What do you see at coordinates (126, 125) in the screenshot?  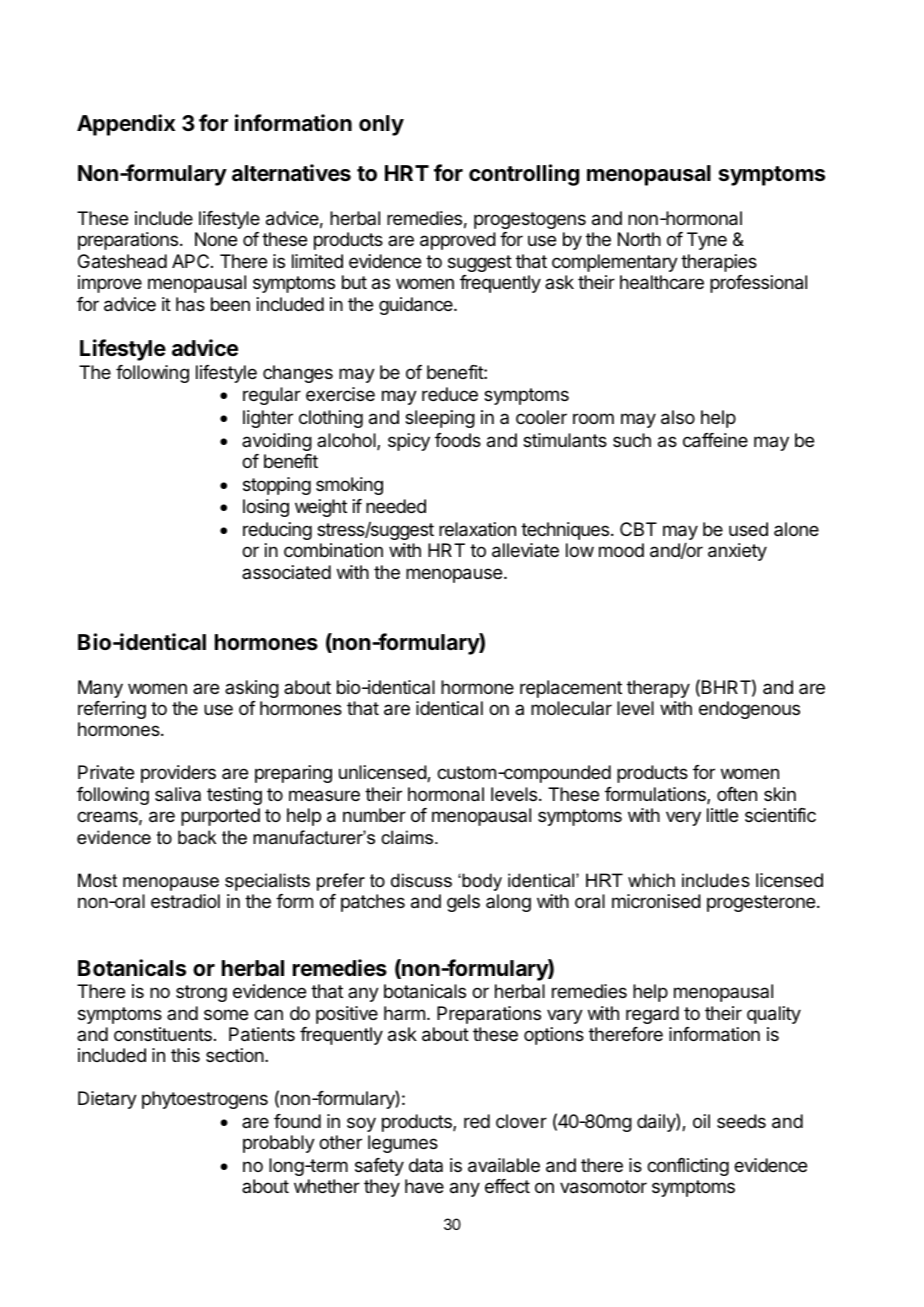 I see `Appendix` at bounding box center [126, 125].
